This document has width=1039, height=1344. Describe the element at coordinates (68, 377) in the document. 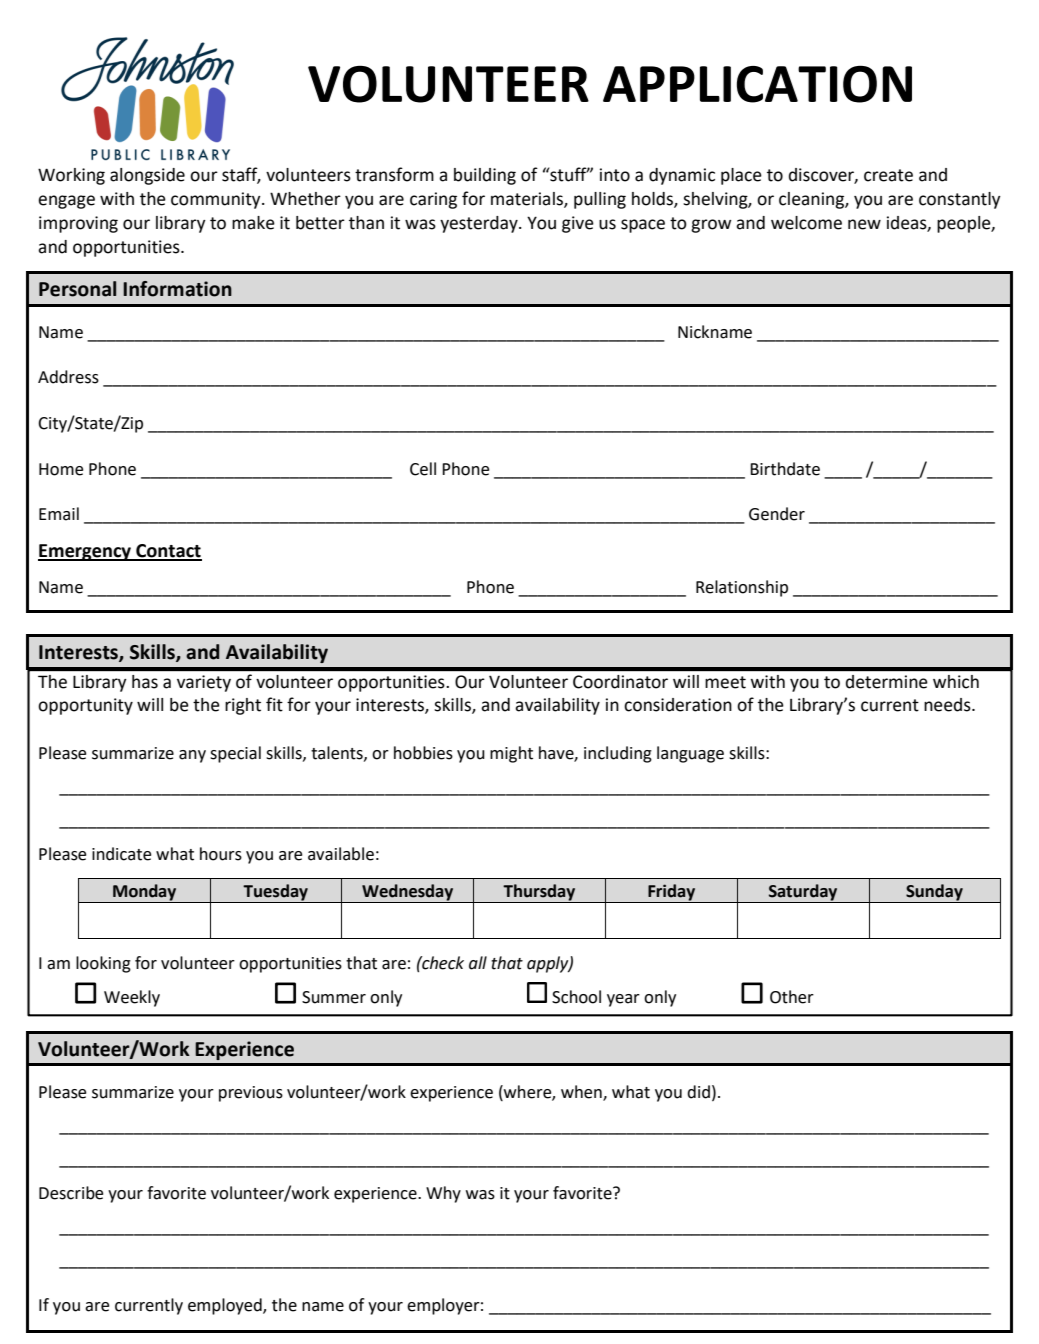

I see `Address` at that location.
